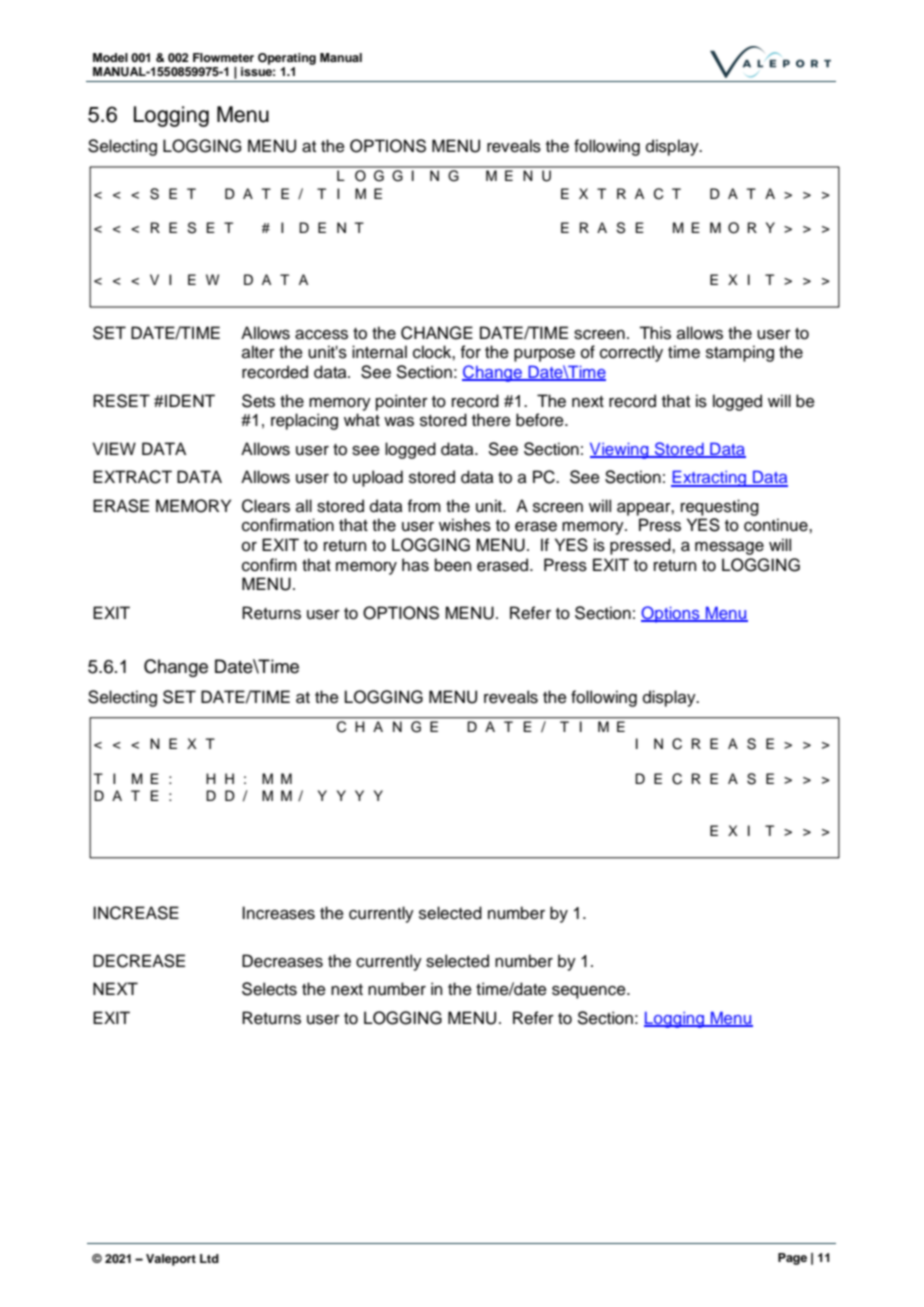 The height and width of the screenshot is (1307, 924). I want to click on been, so click(453, 565).
